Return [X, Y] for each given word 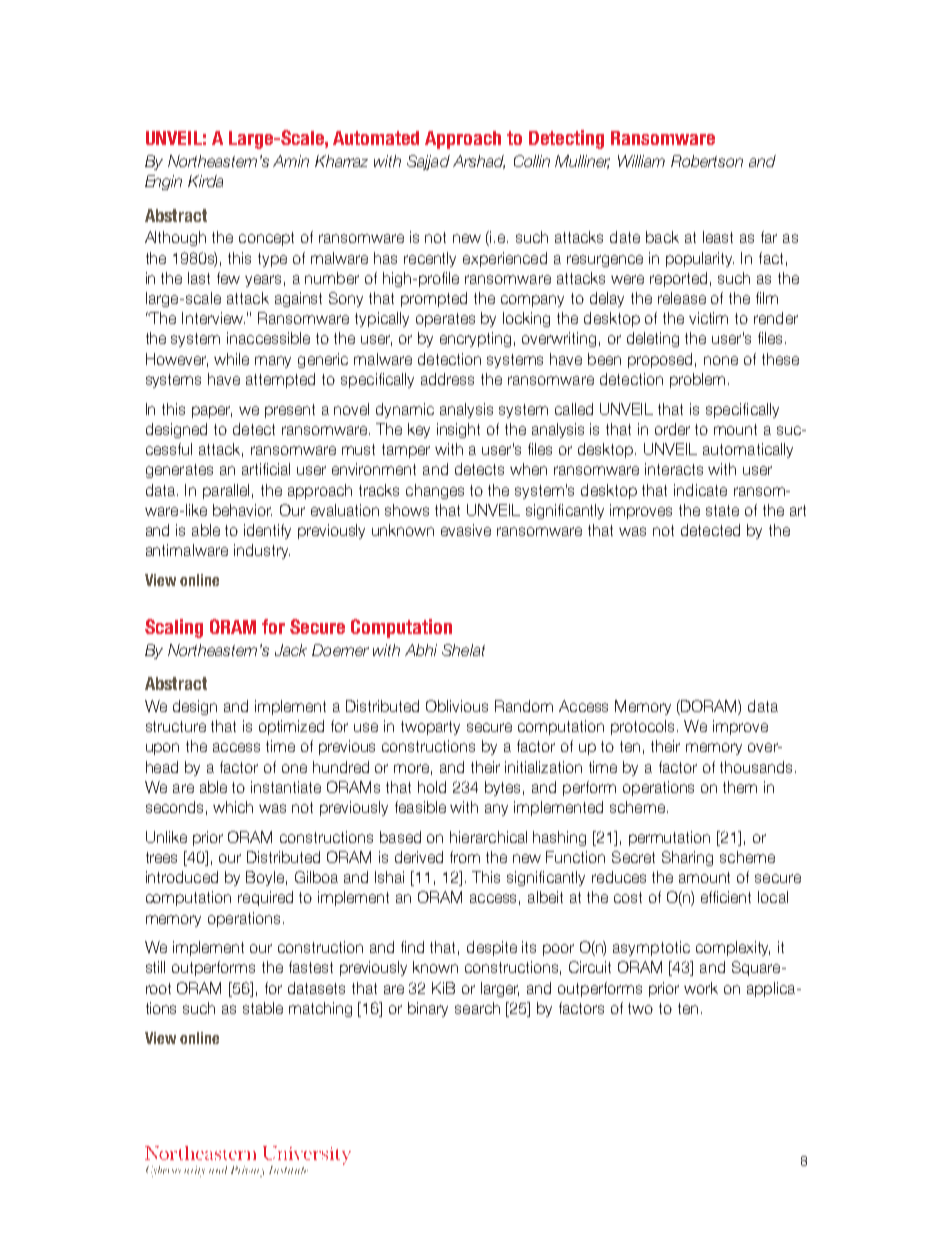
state [722, 510]
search [477, 1008]
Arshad [479, 162]
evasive [466, 530]
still [155, 967]
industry [262, 551]
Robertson [707, 161]
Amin [291, 161]
